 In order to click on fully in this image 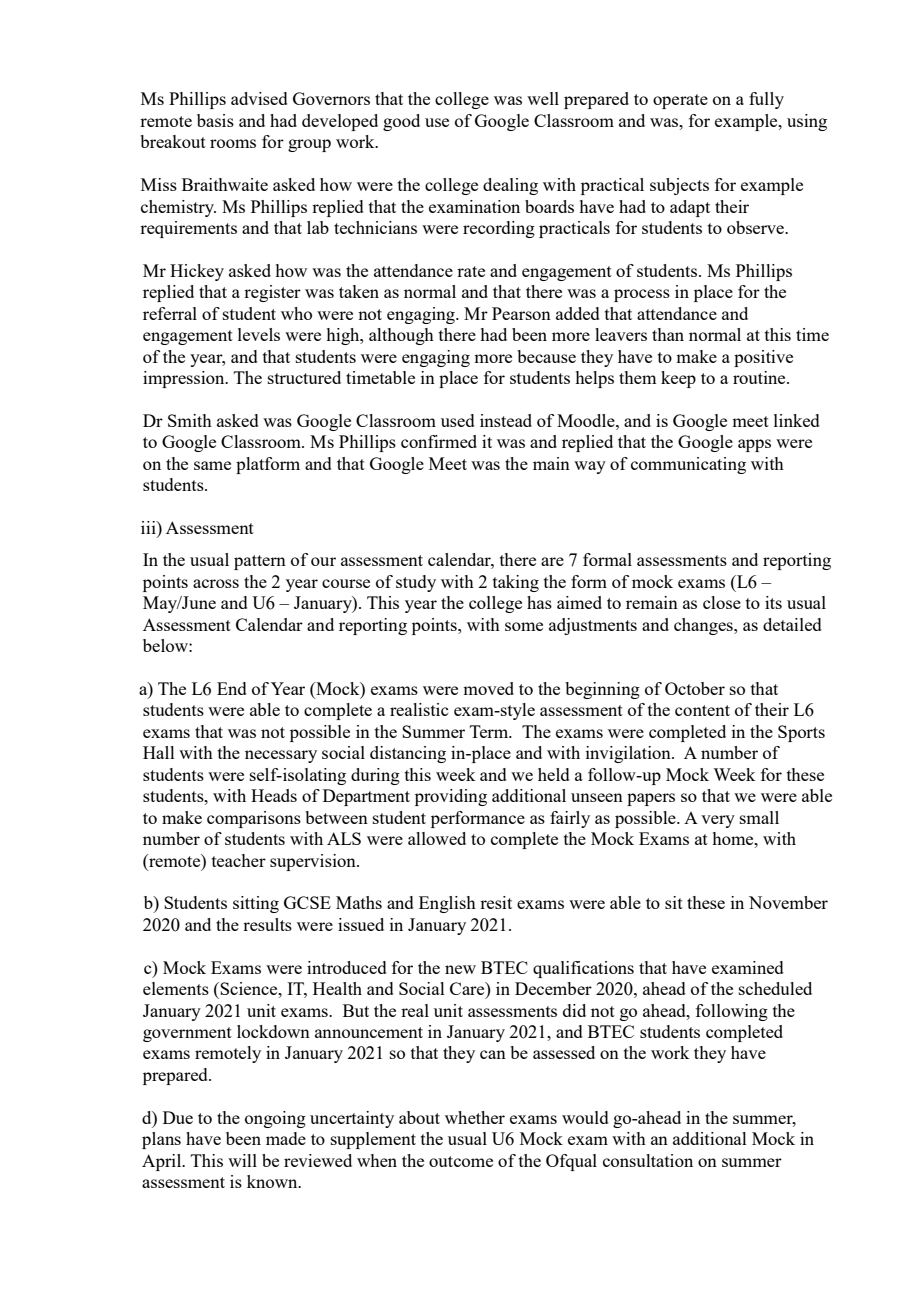, I will do `click(766, 100)`.
